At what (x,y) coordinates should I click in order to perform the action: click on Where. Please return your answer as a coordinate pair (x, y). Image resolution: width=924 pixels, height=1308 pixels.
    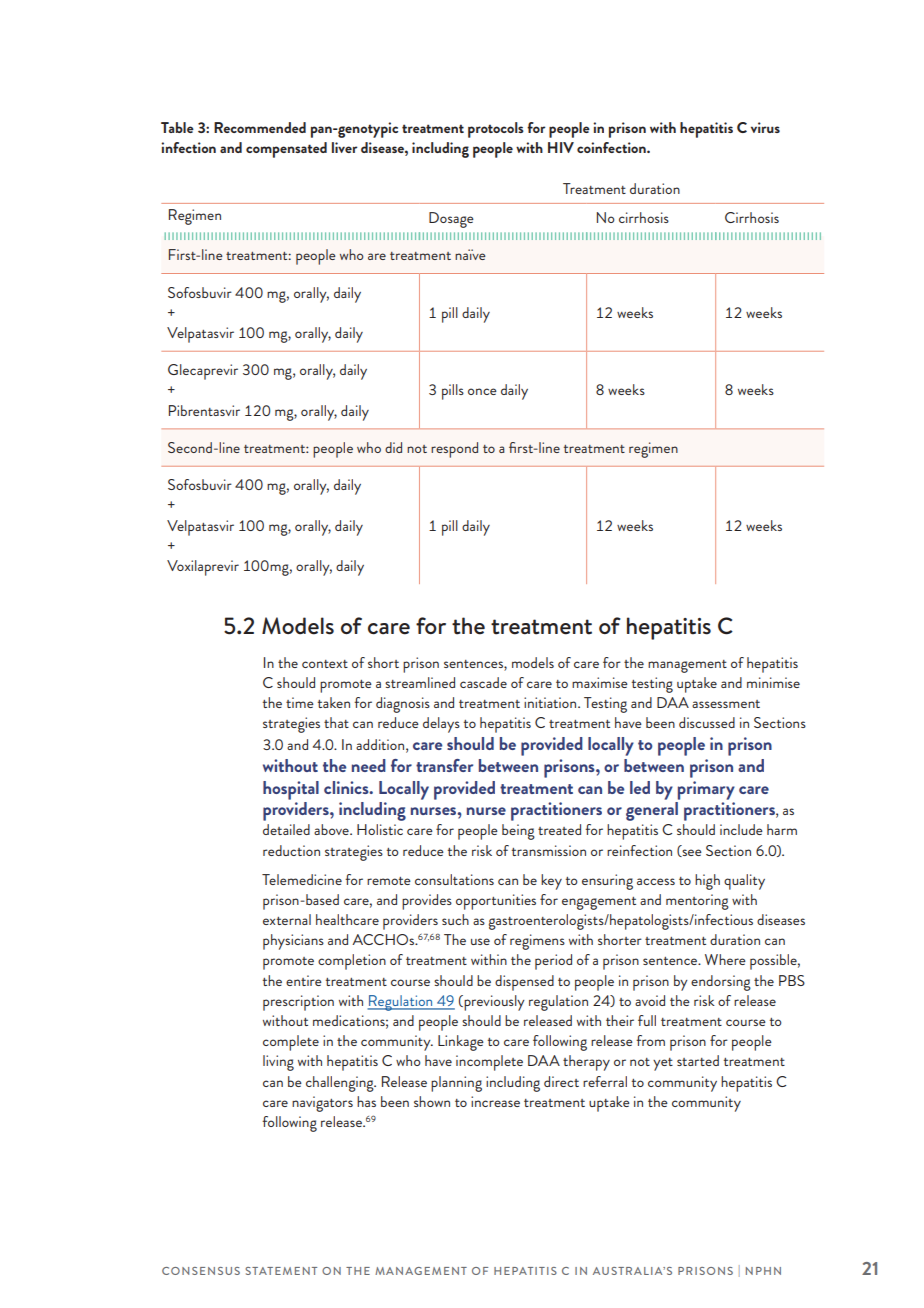
    Looking at the image, I should click on (725, 959).
